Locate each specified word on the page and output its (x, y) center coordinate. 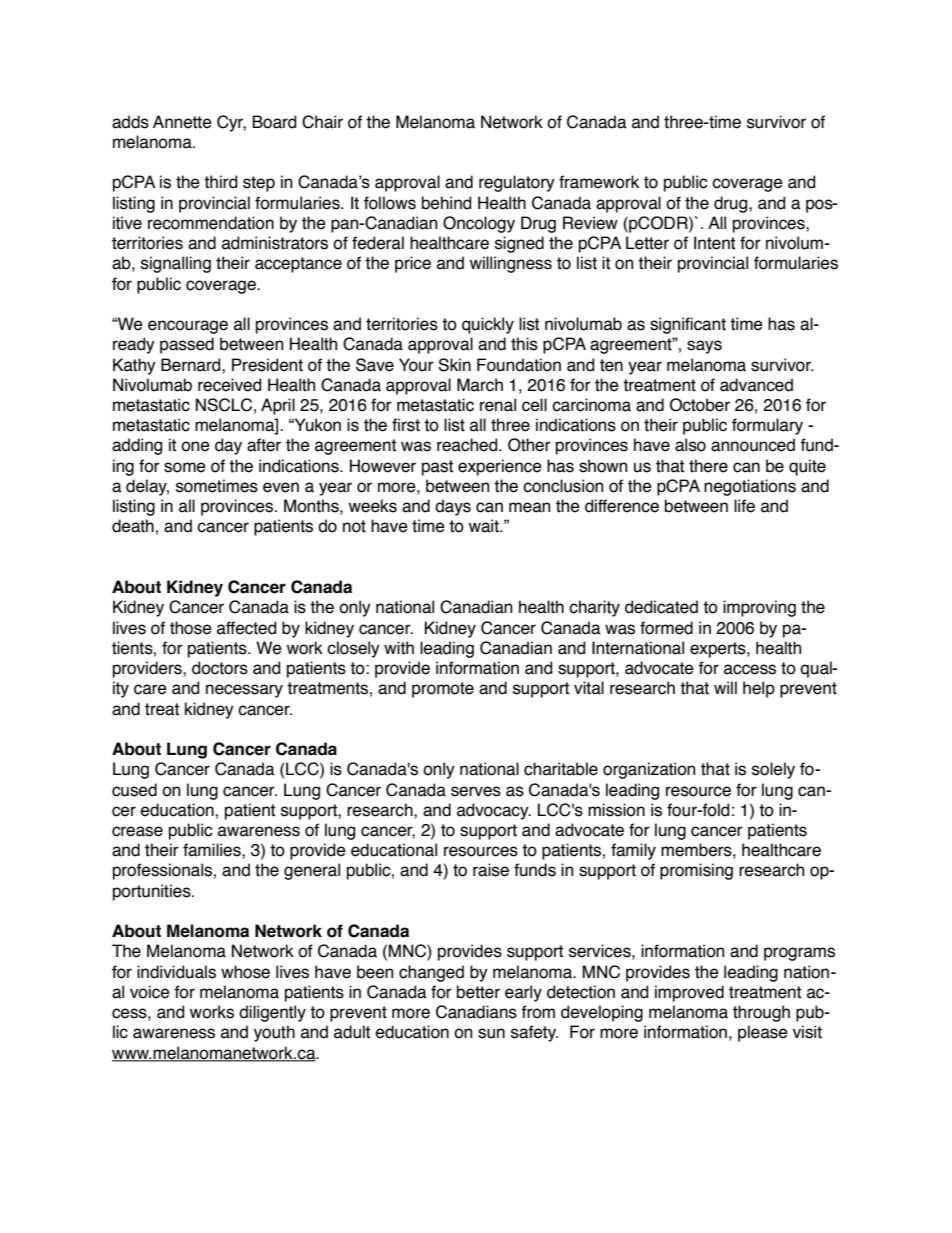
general (312, 871)
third (220, 182)
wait (485, 526)
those (191, 628)
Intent (714, 243)
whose (245, 972)
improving (759, 608)
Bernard (192, 365)
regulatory (517, 183)
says (704, 347)
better (478, 992)
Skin (454, 365)
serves (476, 791)
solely (773, 770)
